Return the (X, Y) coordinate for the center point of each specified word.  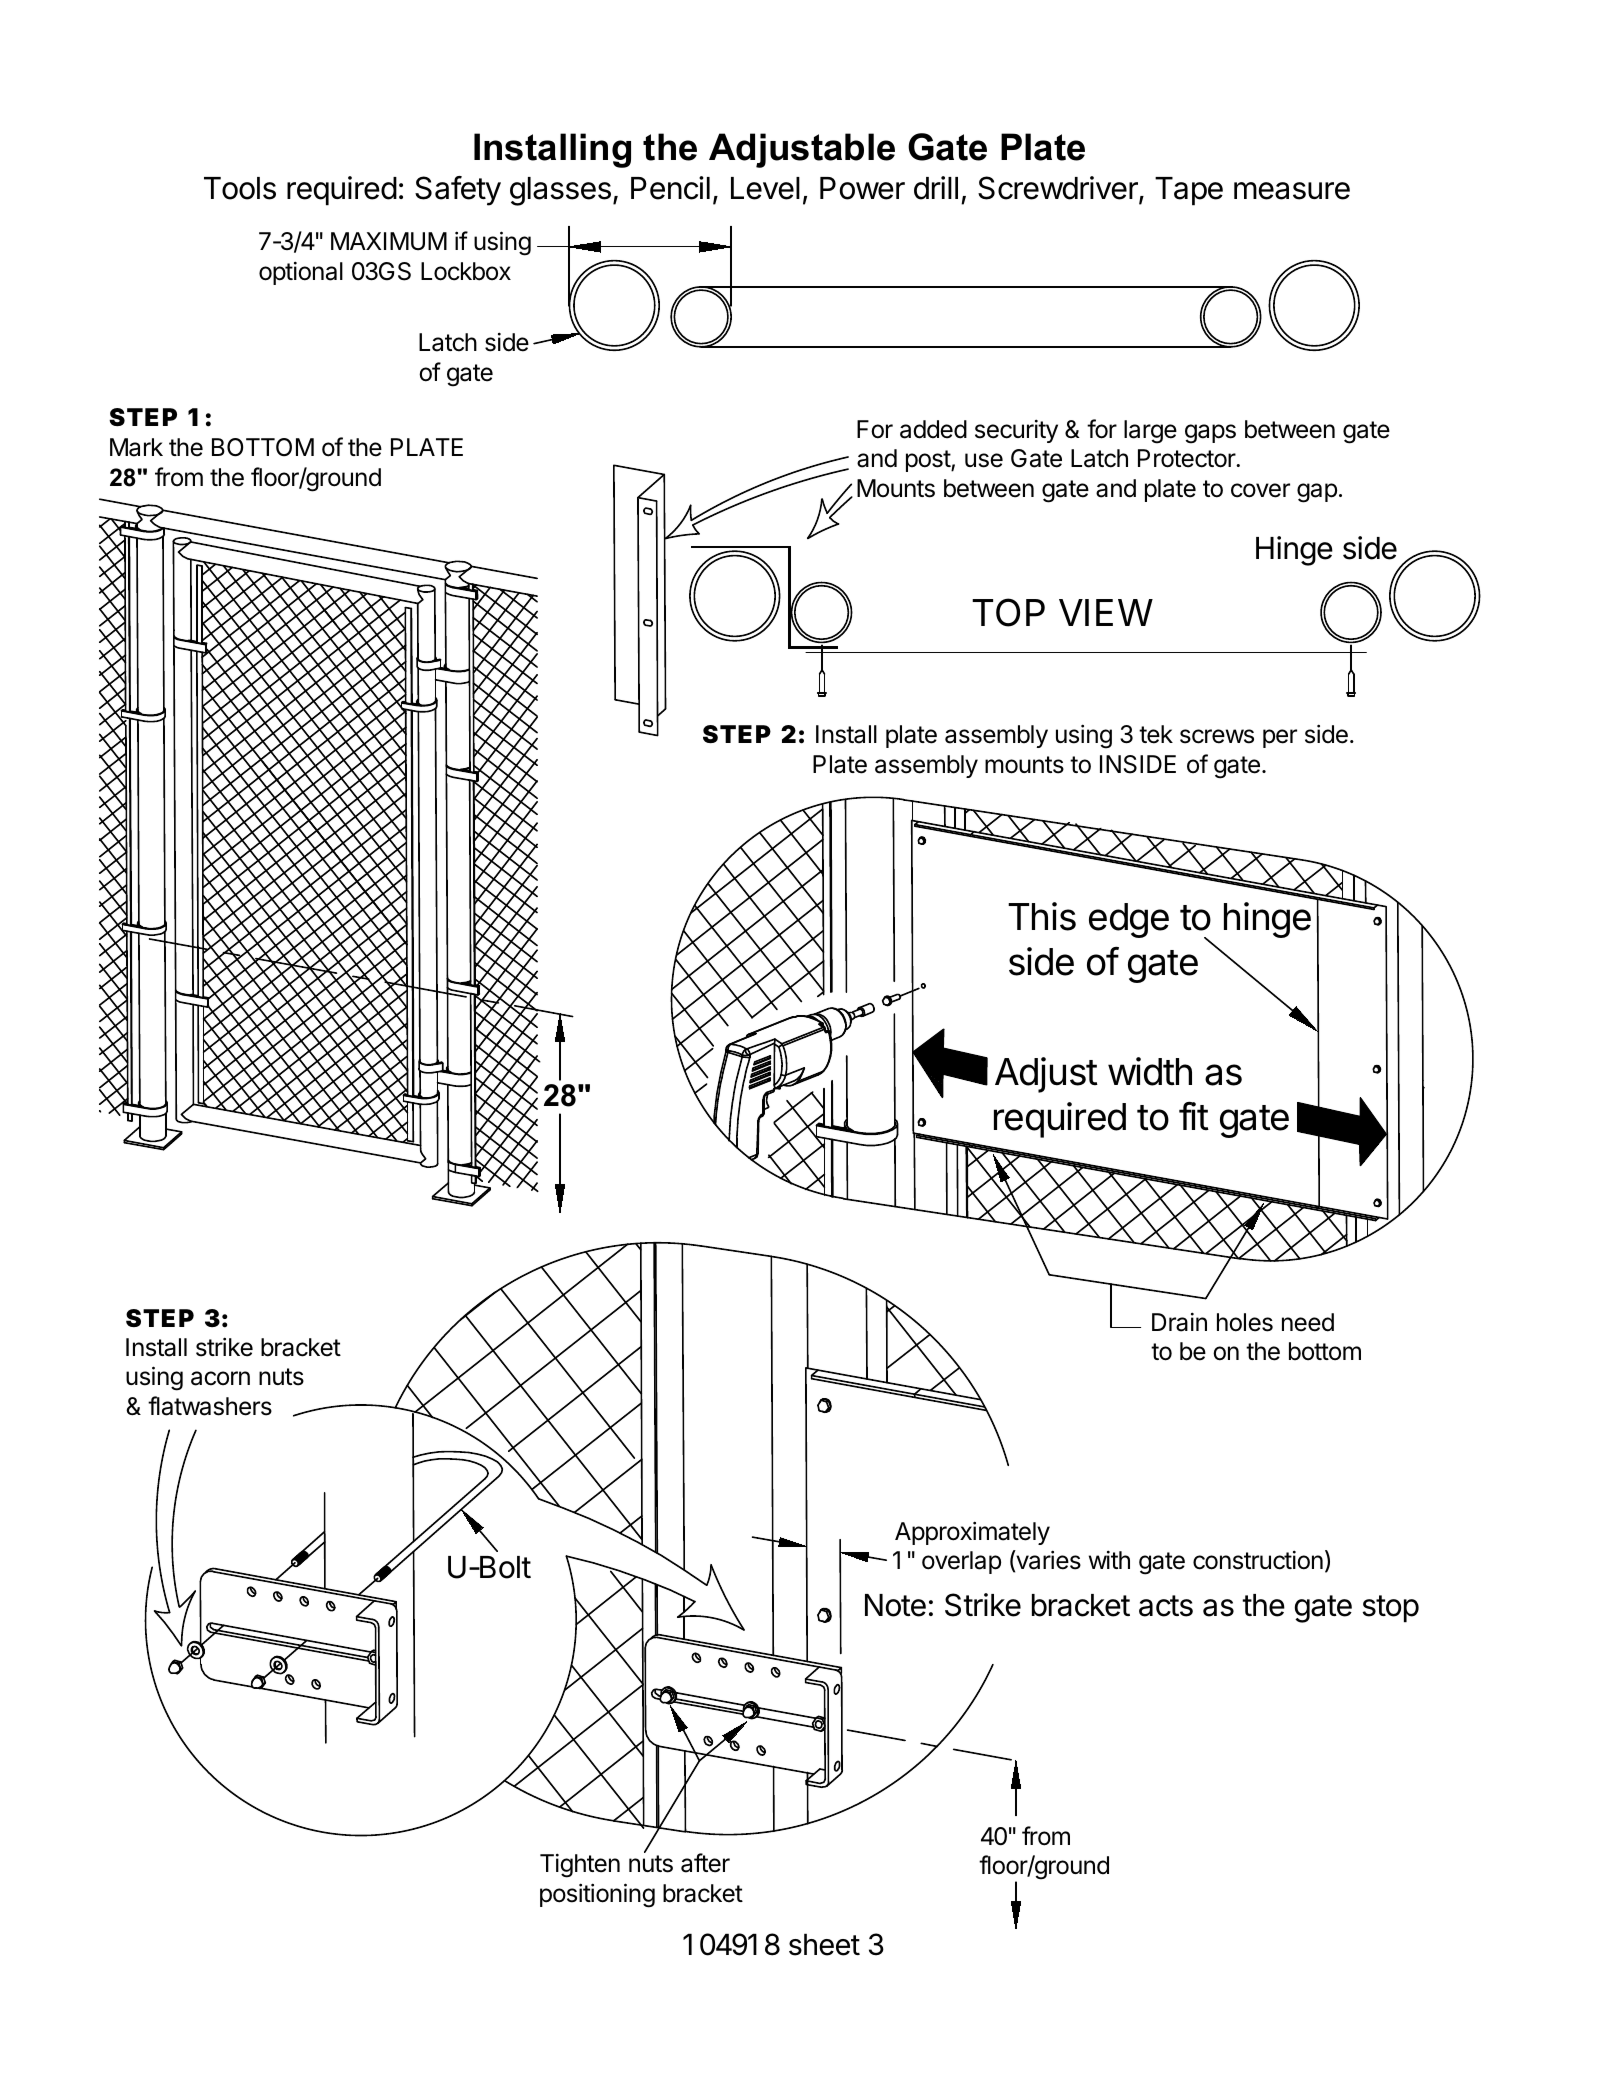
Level (765, 188)
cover (1260, 490)
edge (1129, 920)
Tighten (580, 1865)
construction (1258, 1560)
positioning (597, 1895)
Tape (1189, 191)
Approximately (972, 1533)
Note (895, 1605)
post (929, 461)
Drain (1179, 1322)
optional (301, 273)
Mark (136, 447)
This (1042, 916)
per (1280, 738)
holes (1245, 1322)
